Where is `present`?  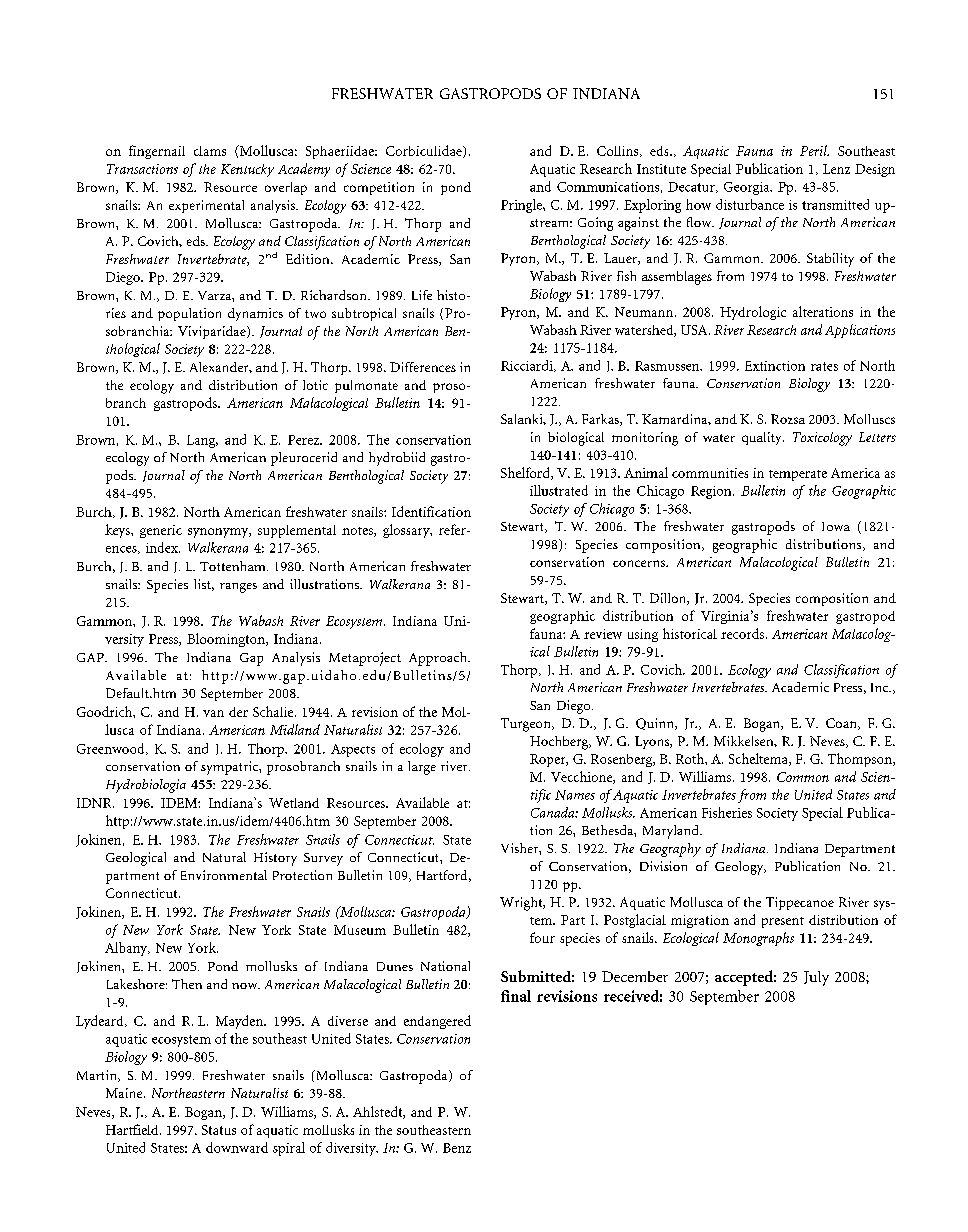 present is located at coordinates (783, 922).
